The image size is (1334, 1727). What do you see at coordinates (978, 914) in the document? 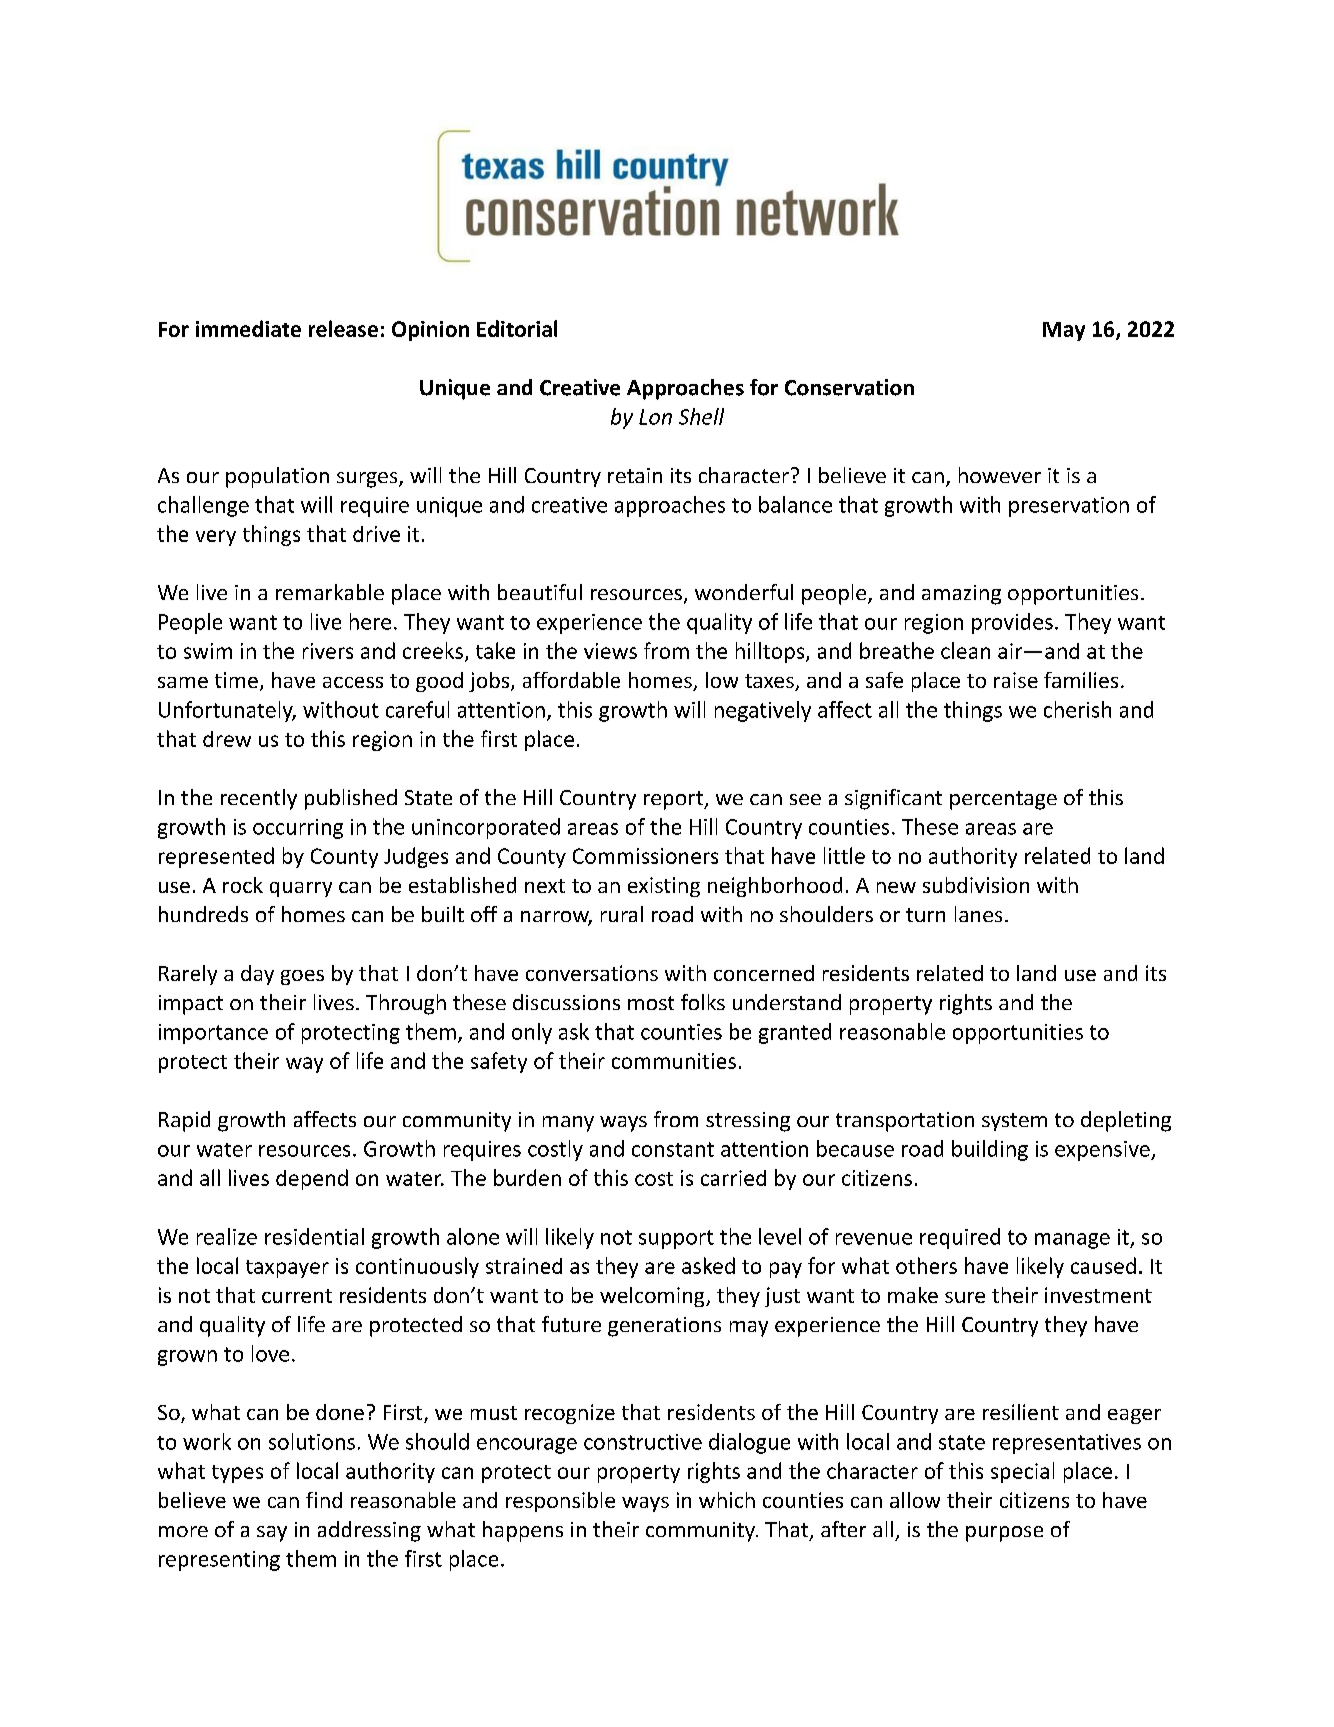
I see `lanes` at bounding box center [978, 914].
